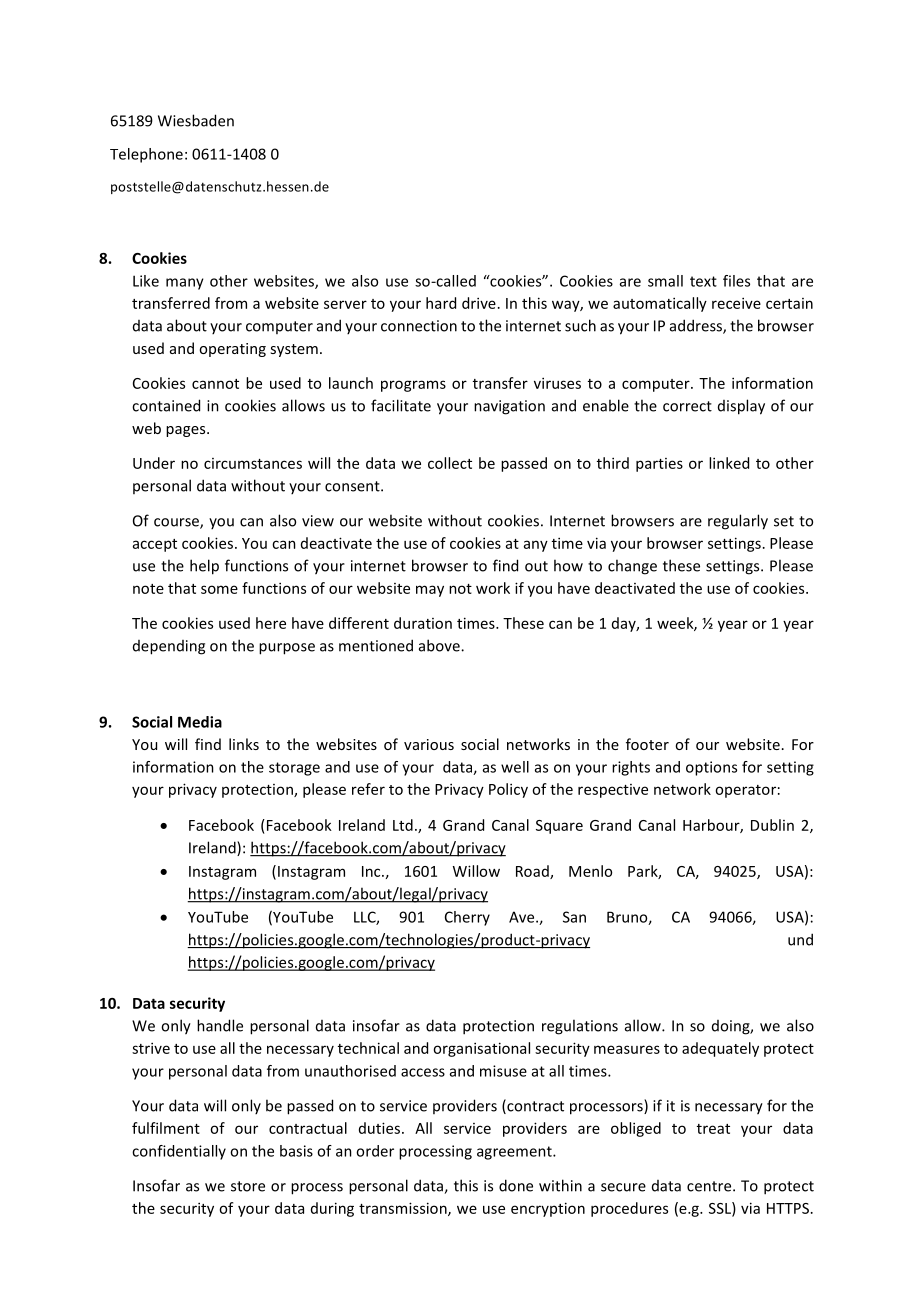 The height and width of the screenshot is (1308, 924). Describe the element at coordinates (479, 303) in the screenshot. I see `drive` at that location.
